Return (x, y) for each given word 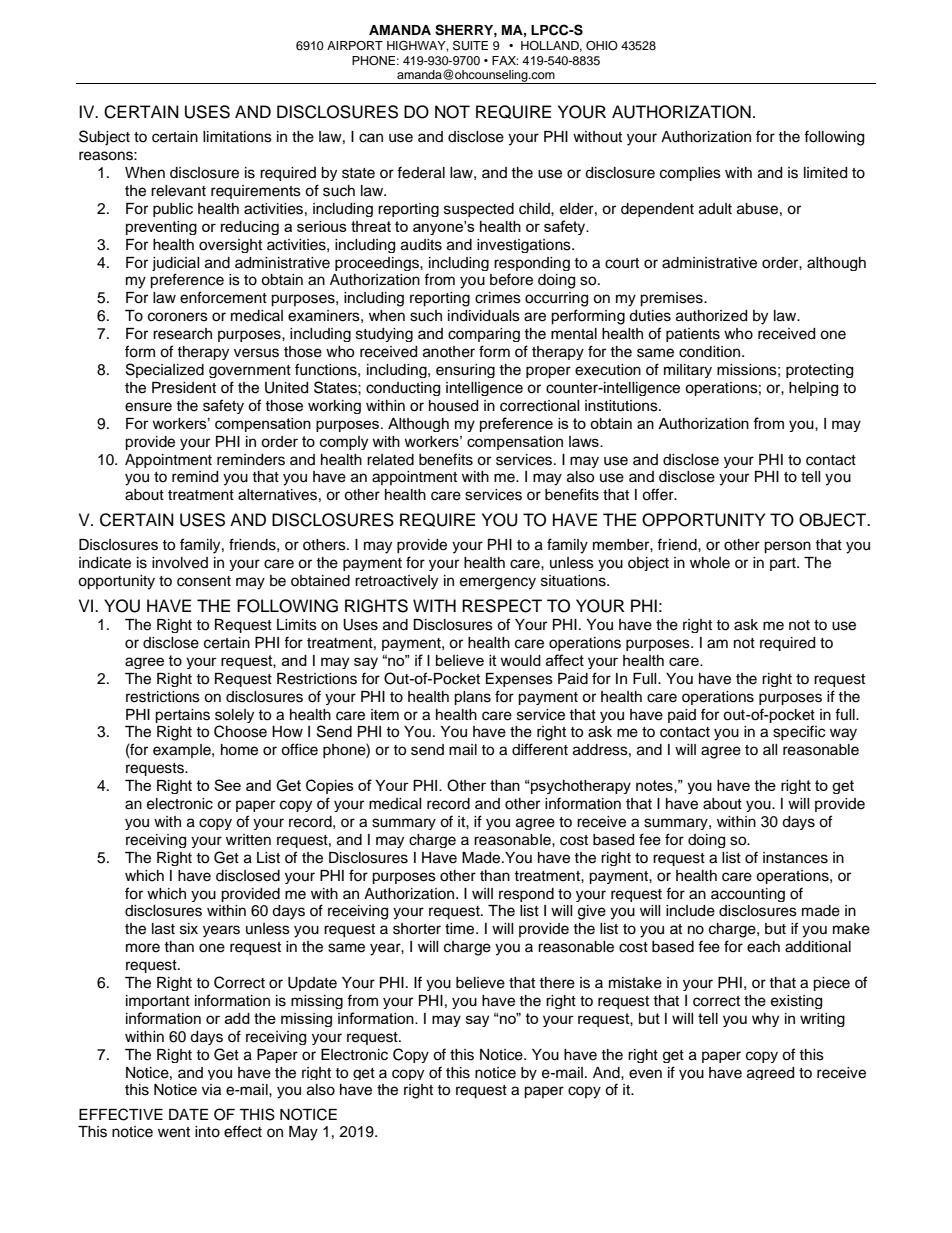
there (557, 983)
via (211, 1090)
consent (204, 581)
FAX (505, 60)
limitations (237, 137)
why (765, 1020)
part (784, 564)
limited (825, 173)
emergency (498, 583)
